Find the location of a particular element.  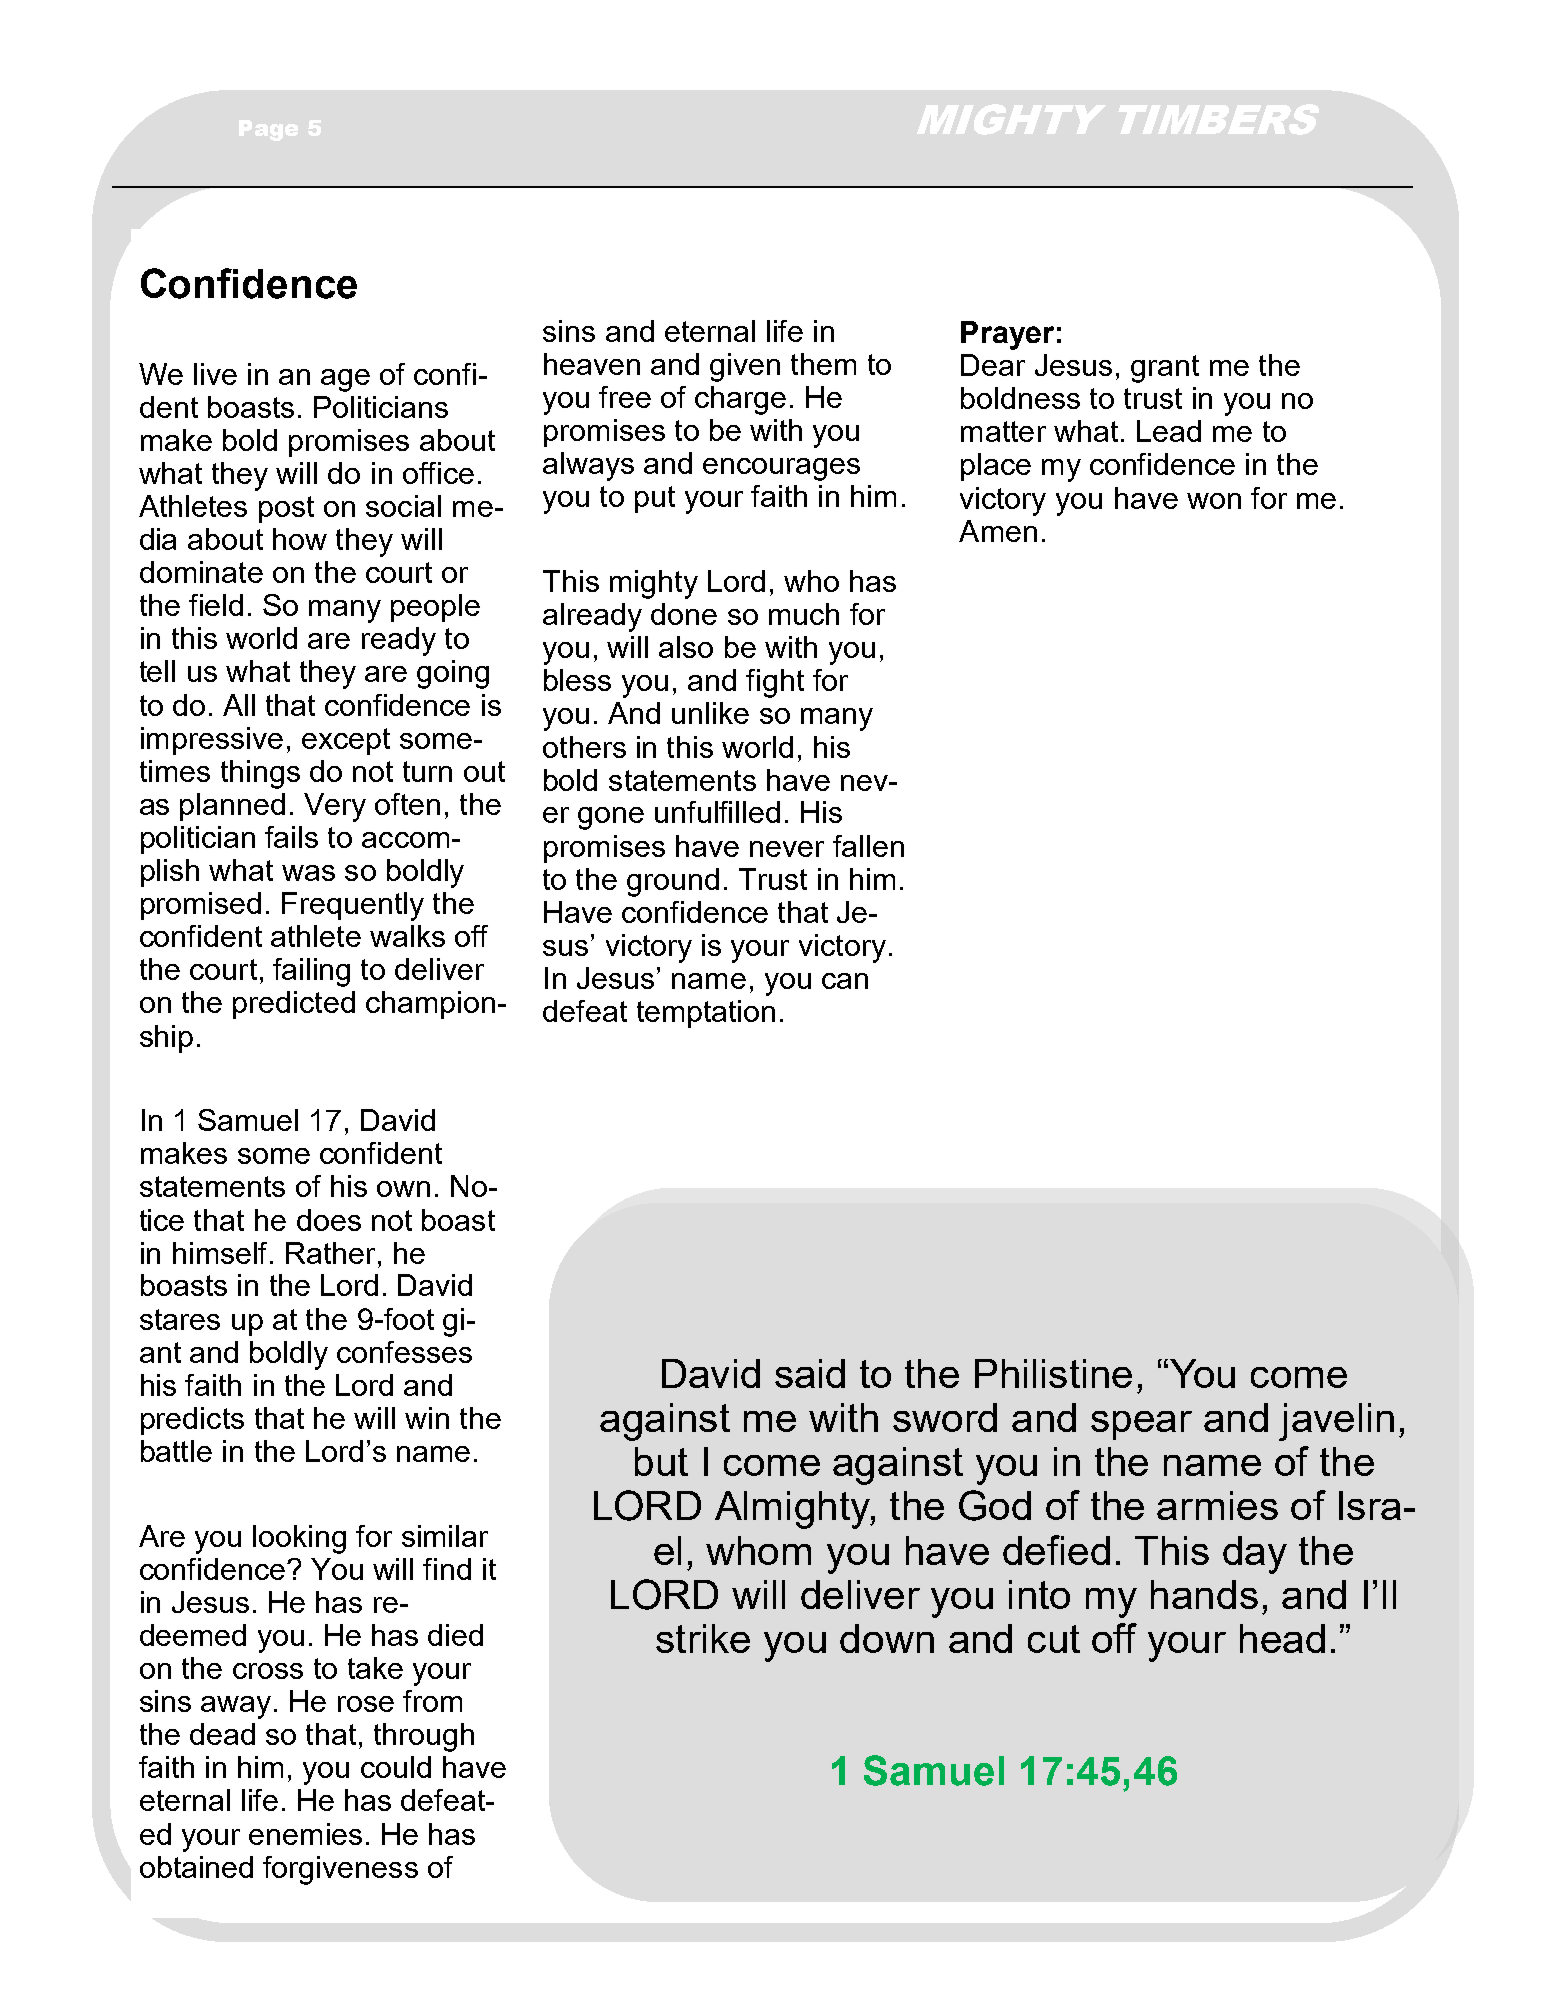

grant is located at coordinates (1165, 369).
